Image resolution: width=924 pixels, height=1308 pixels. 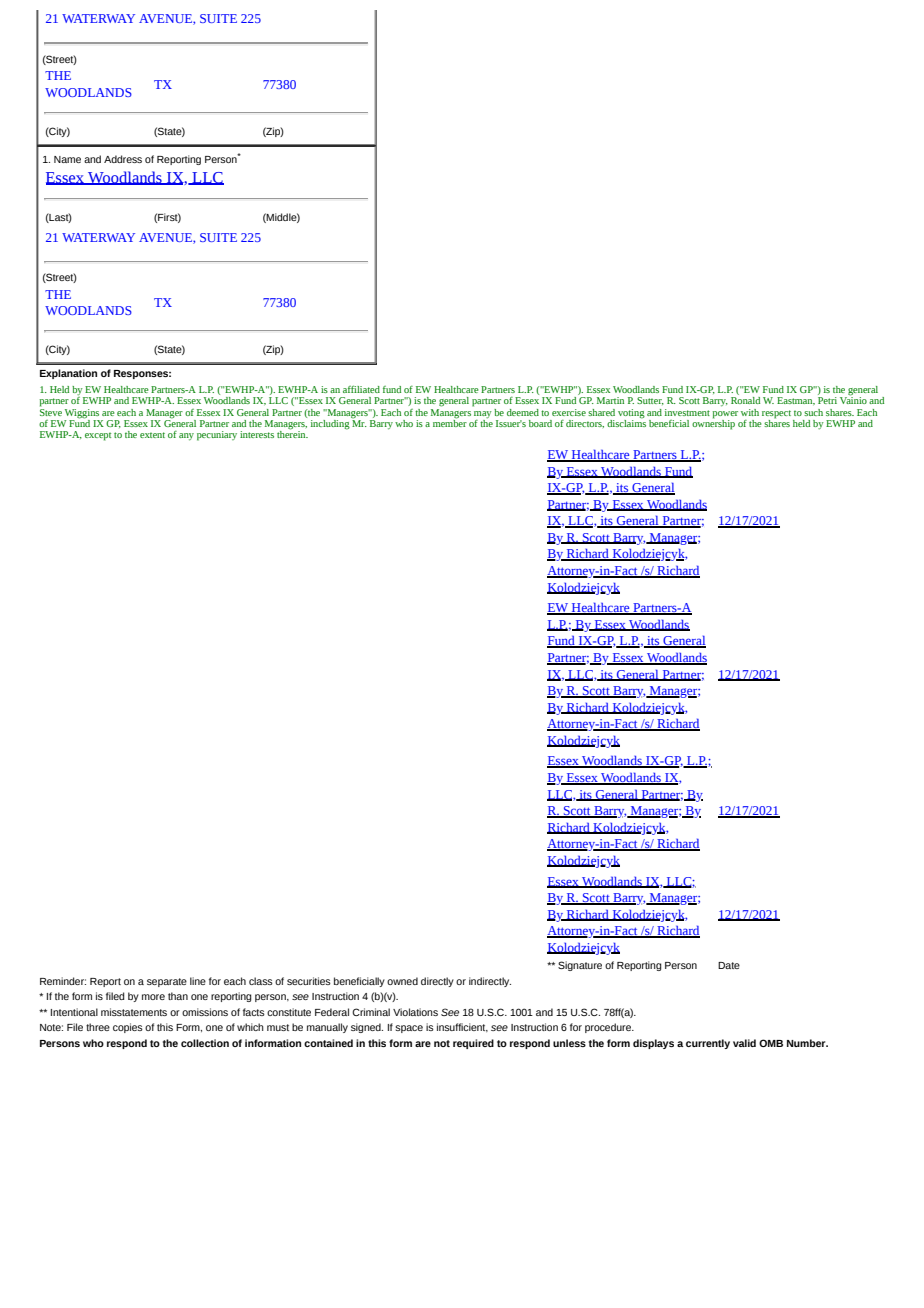 I want to click on affiliated, so click(x=361, y=389).
